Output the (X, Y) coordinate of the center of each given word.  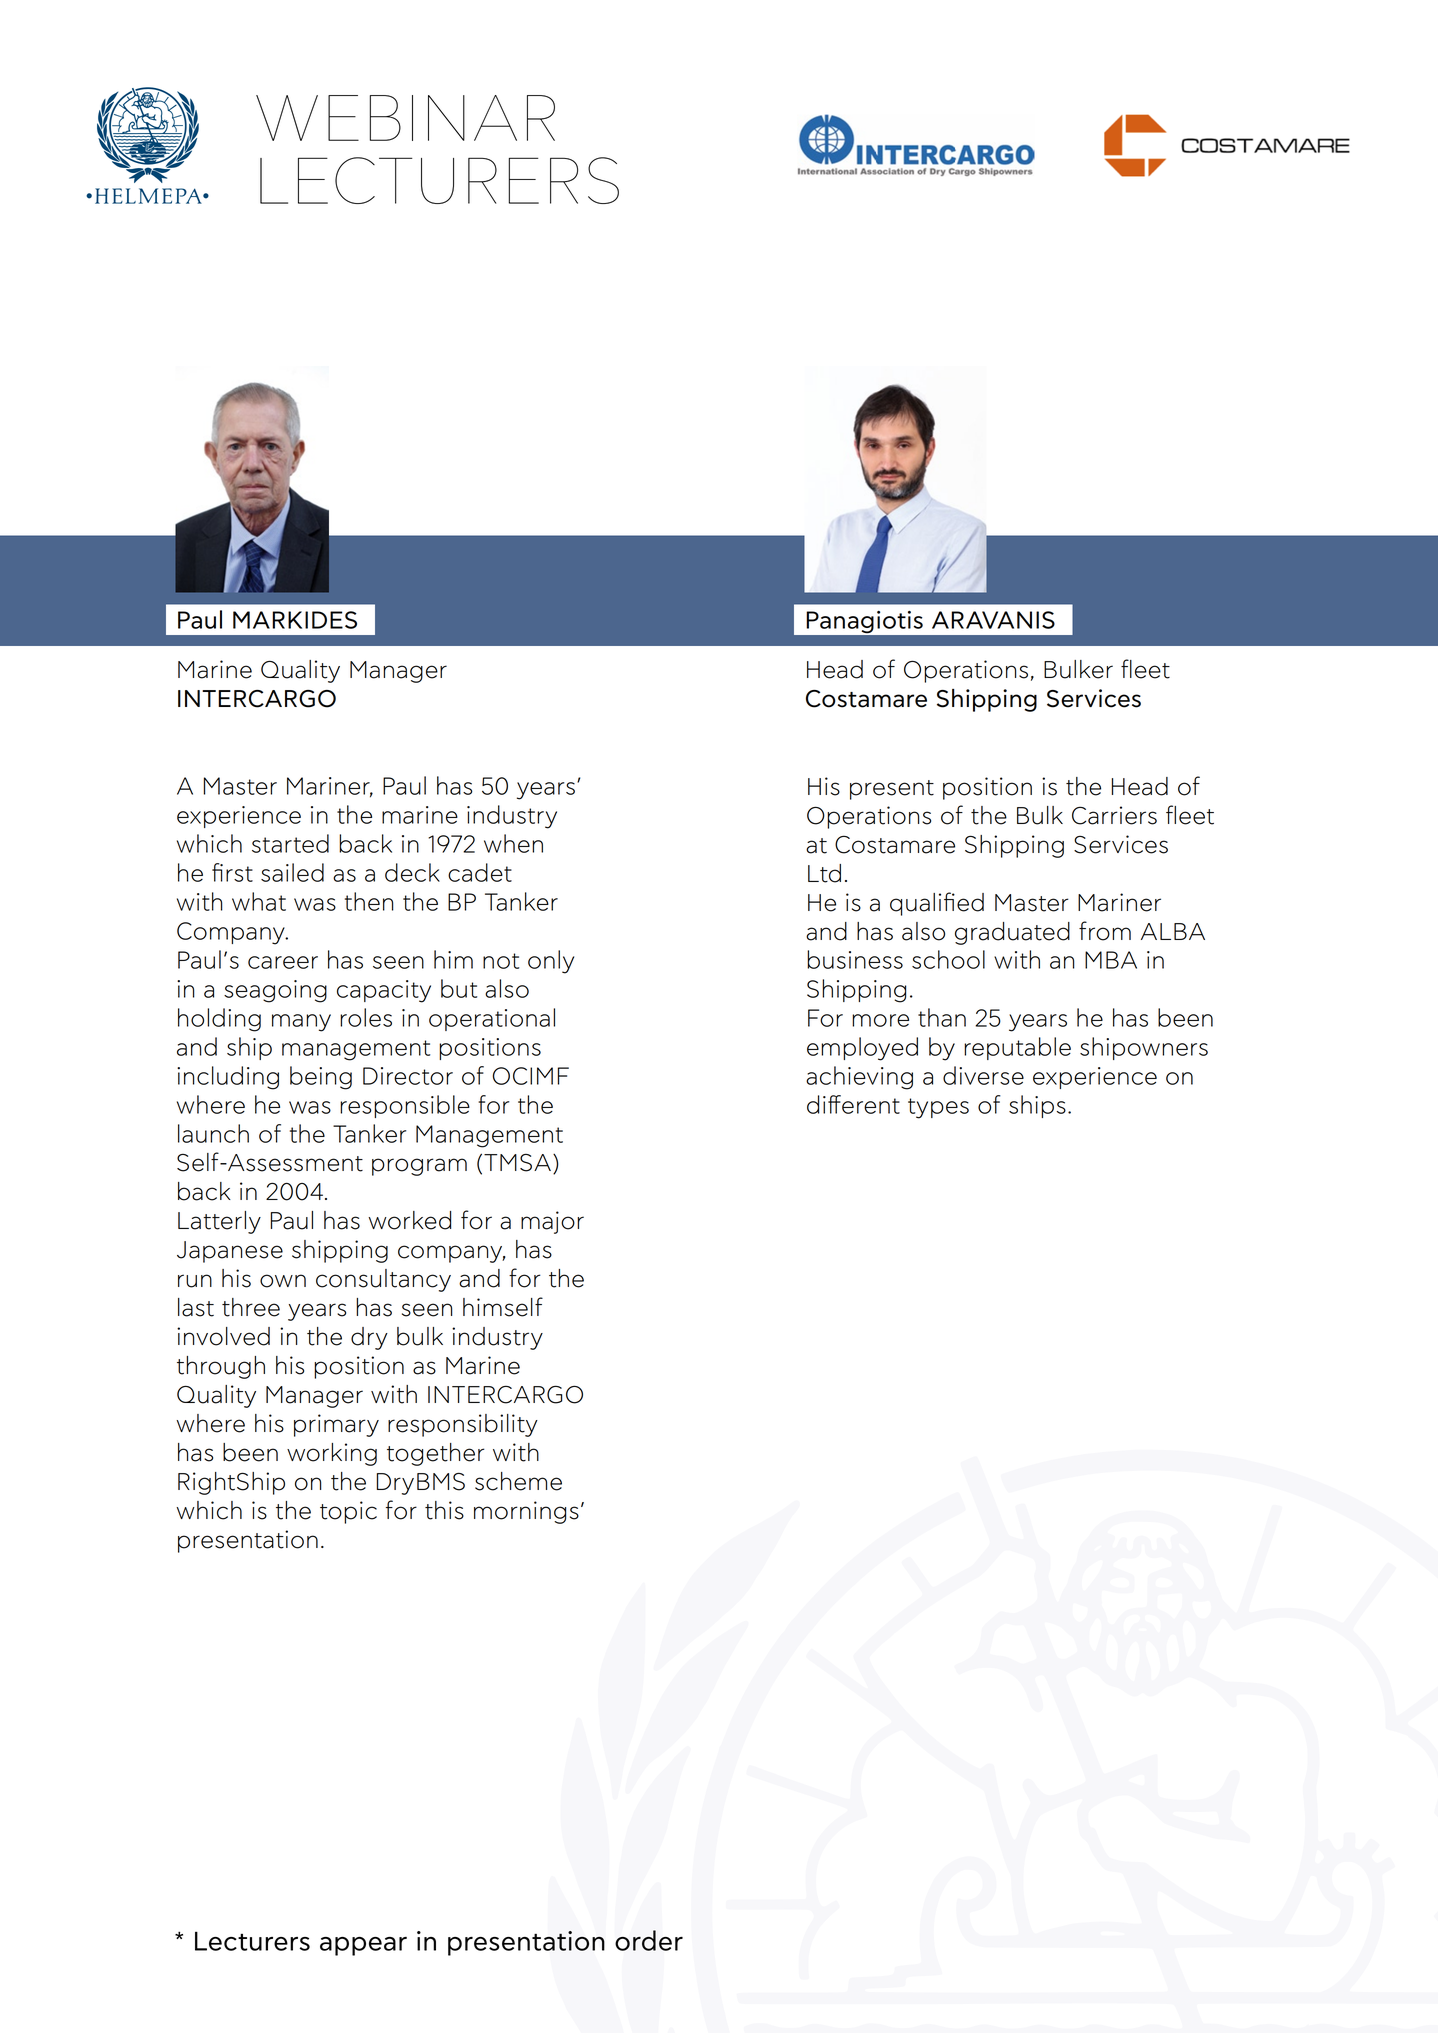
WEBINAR (405, 118)
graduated (1012, 933)
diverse (983, 1075)
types (938, 1108)
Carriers (1114, 815)
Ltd (824, 873)
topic (348, 1512)
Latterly (219, 1222)
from (1105, 931)
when (513, 843)
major (552, 1222)
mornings (526, 1512)
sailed (292, 872)
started (290, 843)
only (551, 962)
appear (363, 1946)
